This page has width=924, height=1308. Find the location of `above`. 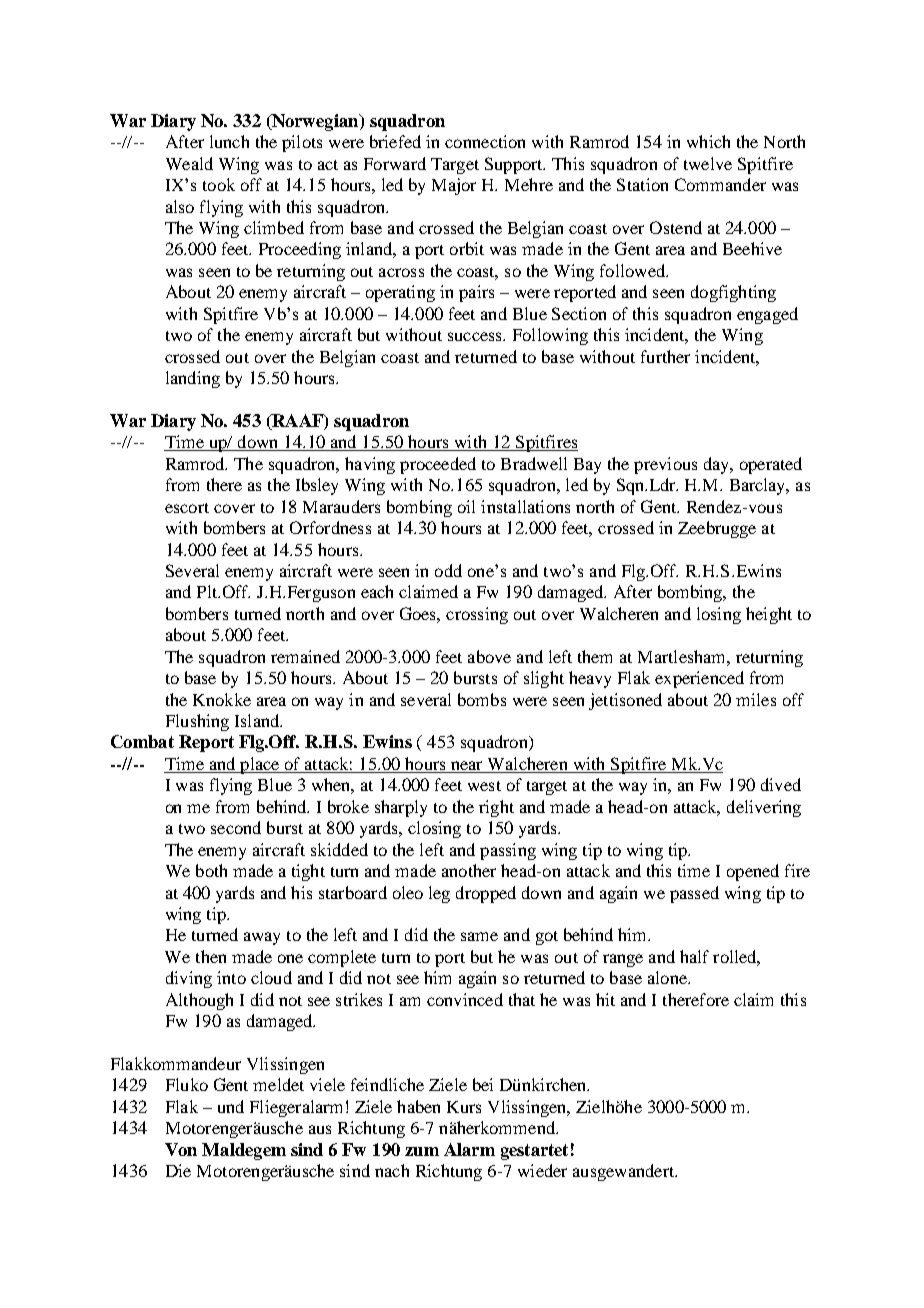

above is located at coordinates (489, 656).
